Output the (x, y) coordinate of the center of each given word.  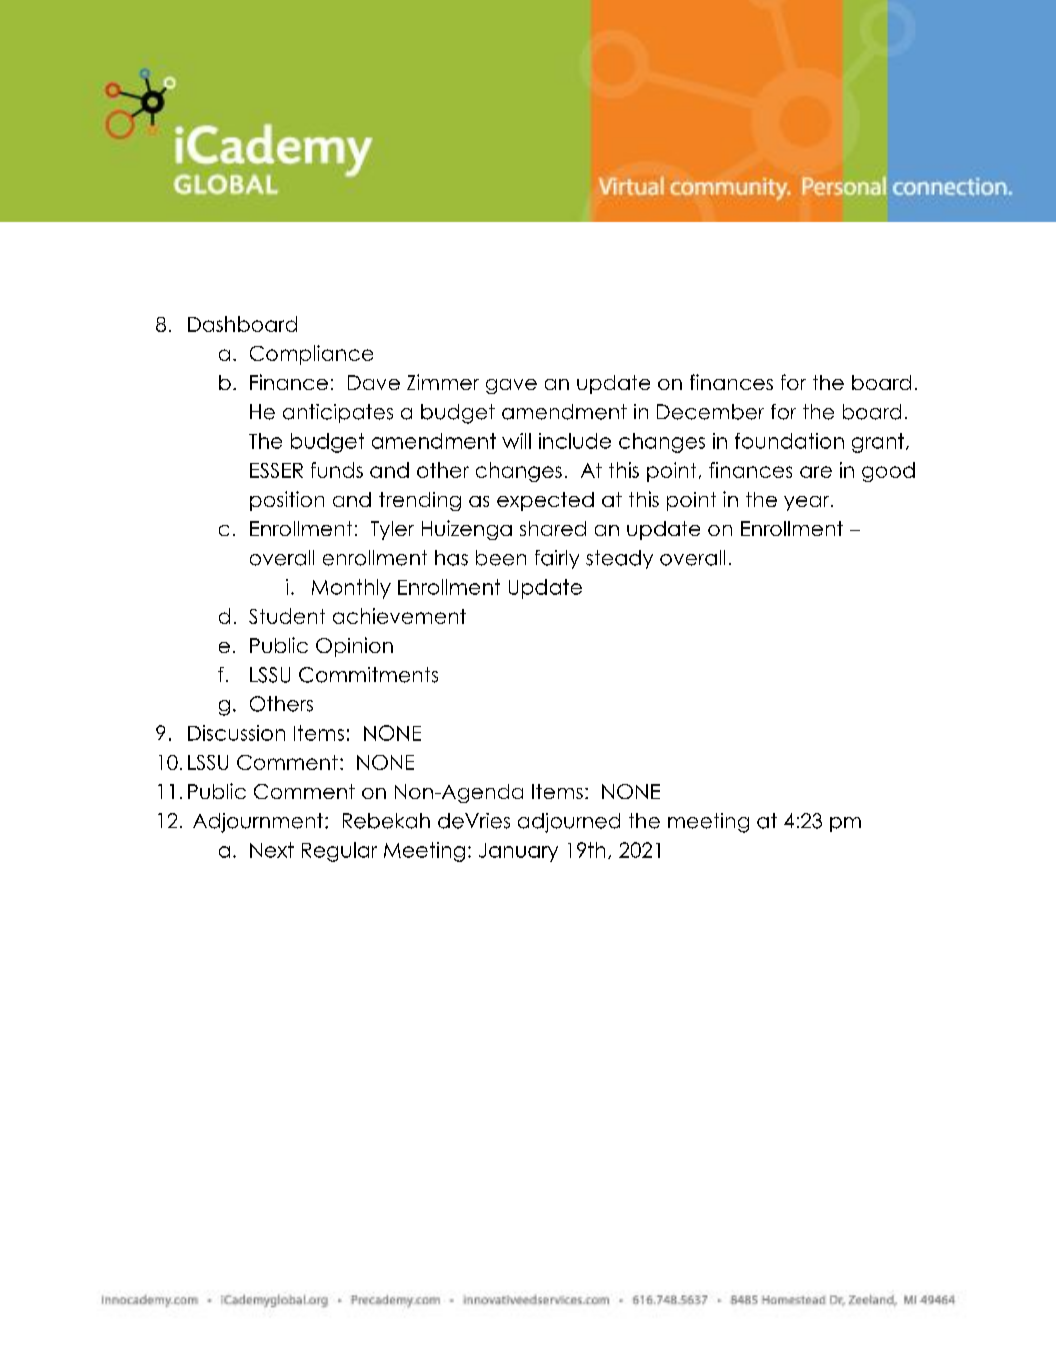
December (710, 412)
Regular (339, 852)
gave (511, 386)
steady (619, 559)
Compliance (311, 355)
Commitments (368, 675)
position (287, 501)
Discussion (236, 733)
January (518, 852)
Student (287, 616)
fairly (557, 559)
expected (545, 501)
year (808, 503)
